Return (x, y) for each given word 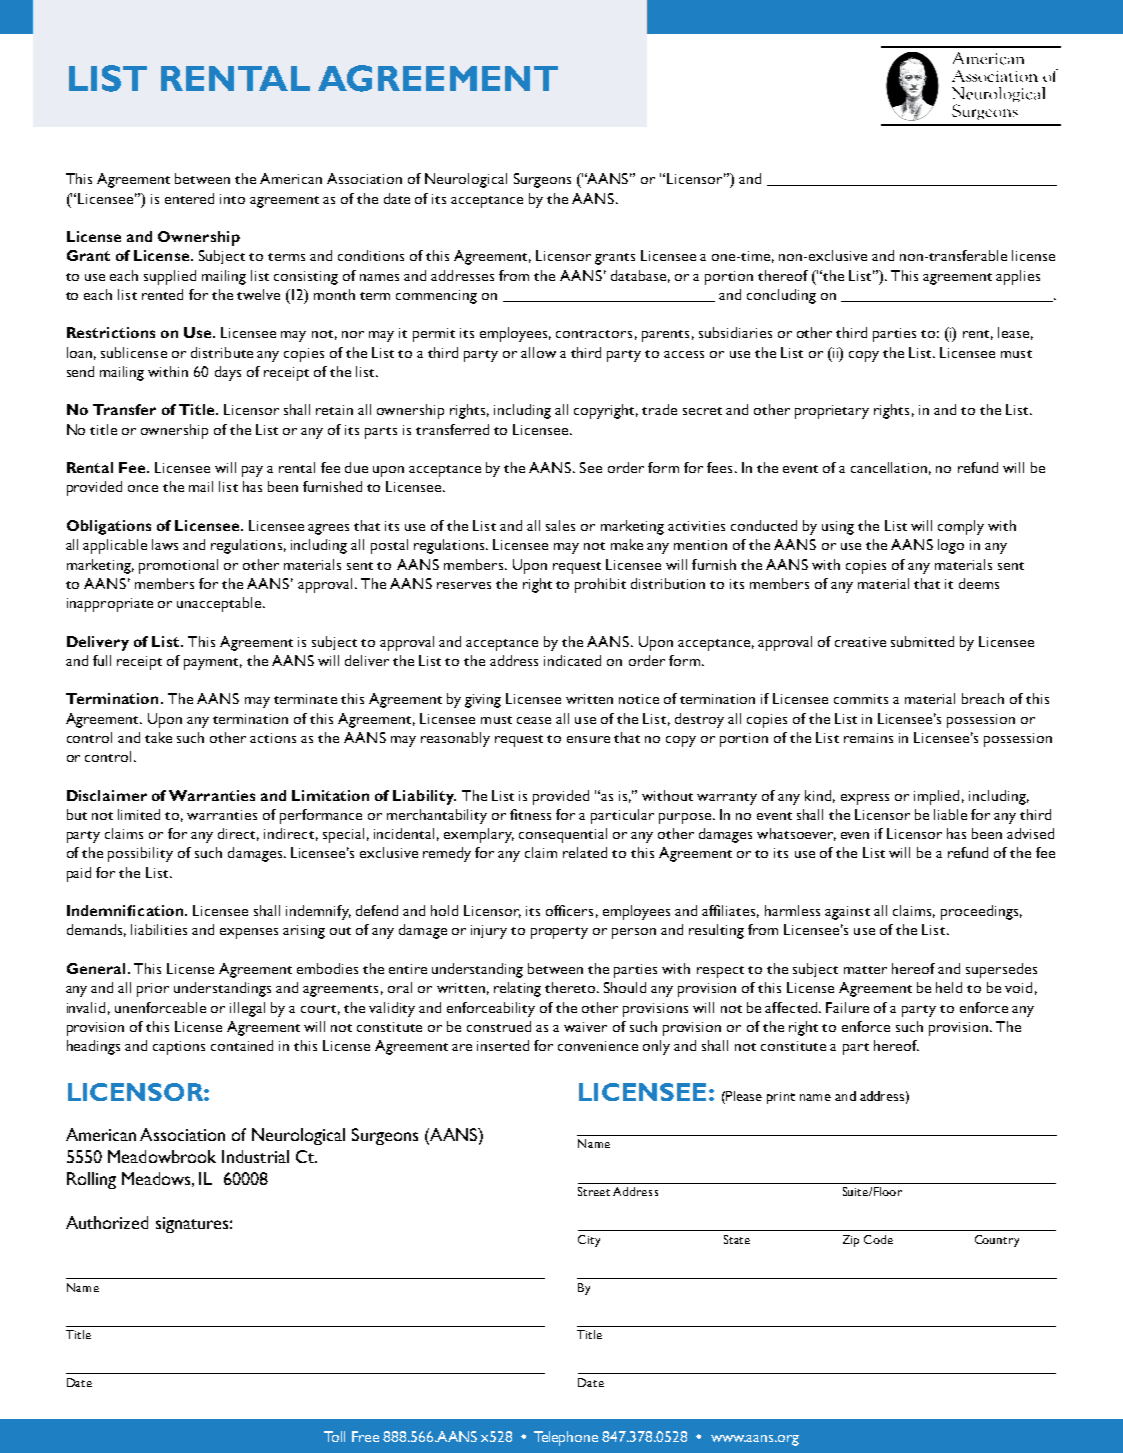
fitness (530, 814)
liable (950, 814)
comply (961, 527)
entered (189, 198)
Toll (334, 1436)
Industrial (255, 1156)
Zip (851, 1241)
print (781, 1098)
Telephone (566, 1438)
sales (560, 525)
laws (165, 544)
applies (1018, 277)
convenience (598, 1046)
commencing (436, 297)
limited (139, 814)
